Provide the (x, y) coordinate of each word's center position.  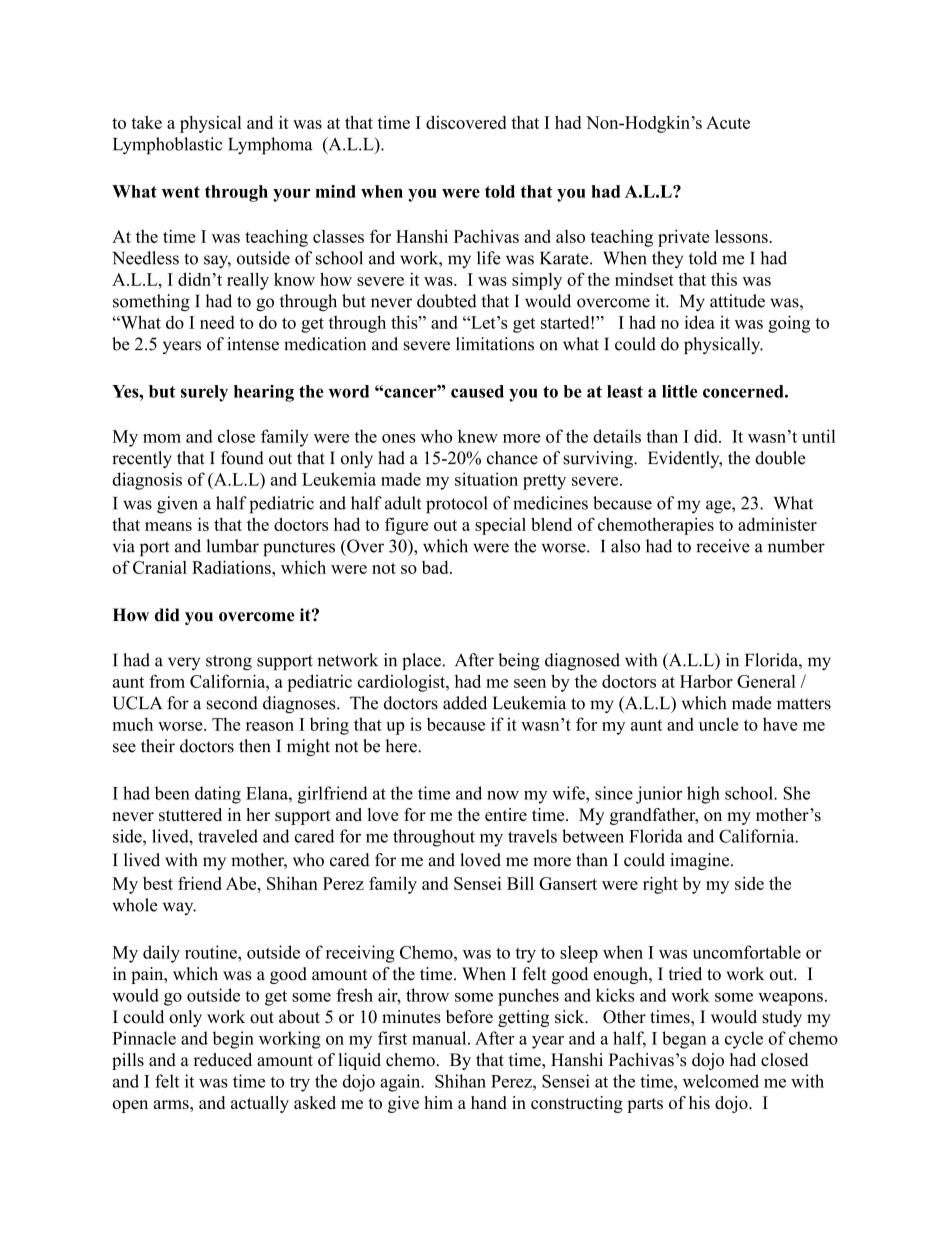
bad (436, 567)
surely (204, 393)
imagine (701, 861)
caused (477, 391)
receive (723, 546)
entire (506, 814)
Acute (728, 122)
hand (489, 1102)
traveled (228, 836)
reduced (223, 1060)
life (489, 258)
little (680, 391)
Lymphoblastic (168, 146)
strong (229, 662)
